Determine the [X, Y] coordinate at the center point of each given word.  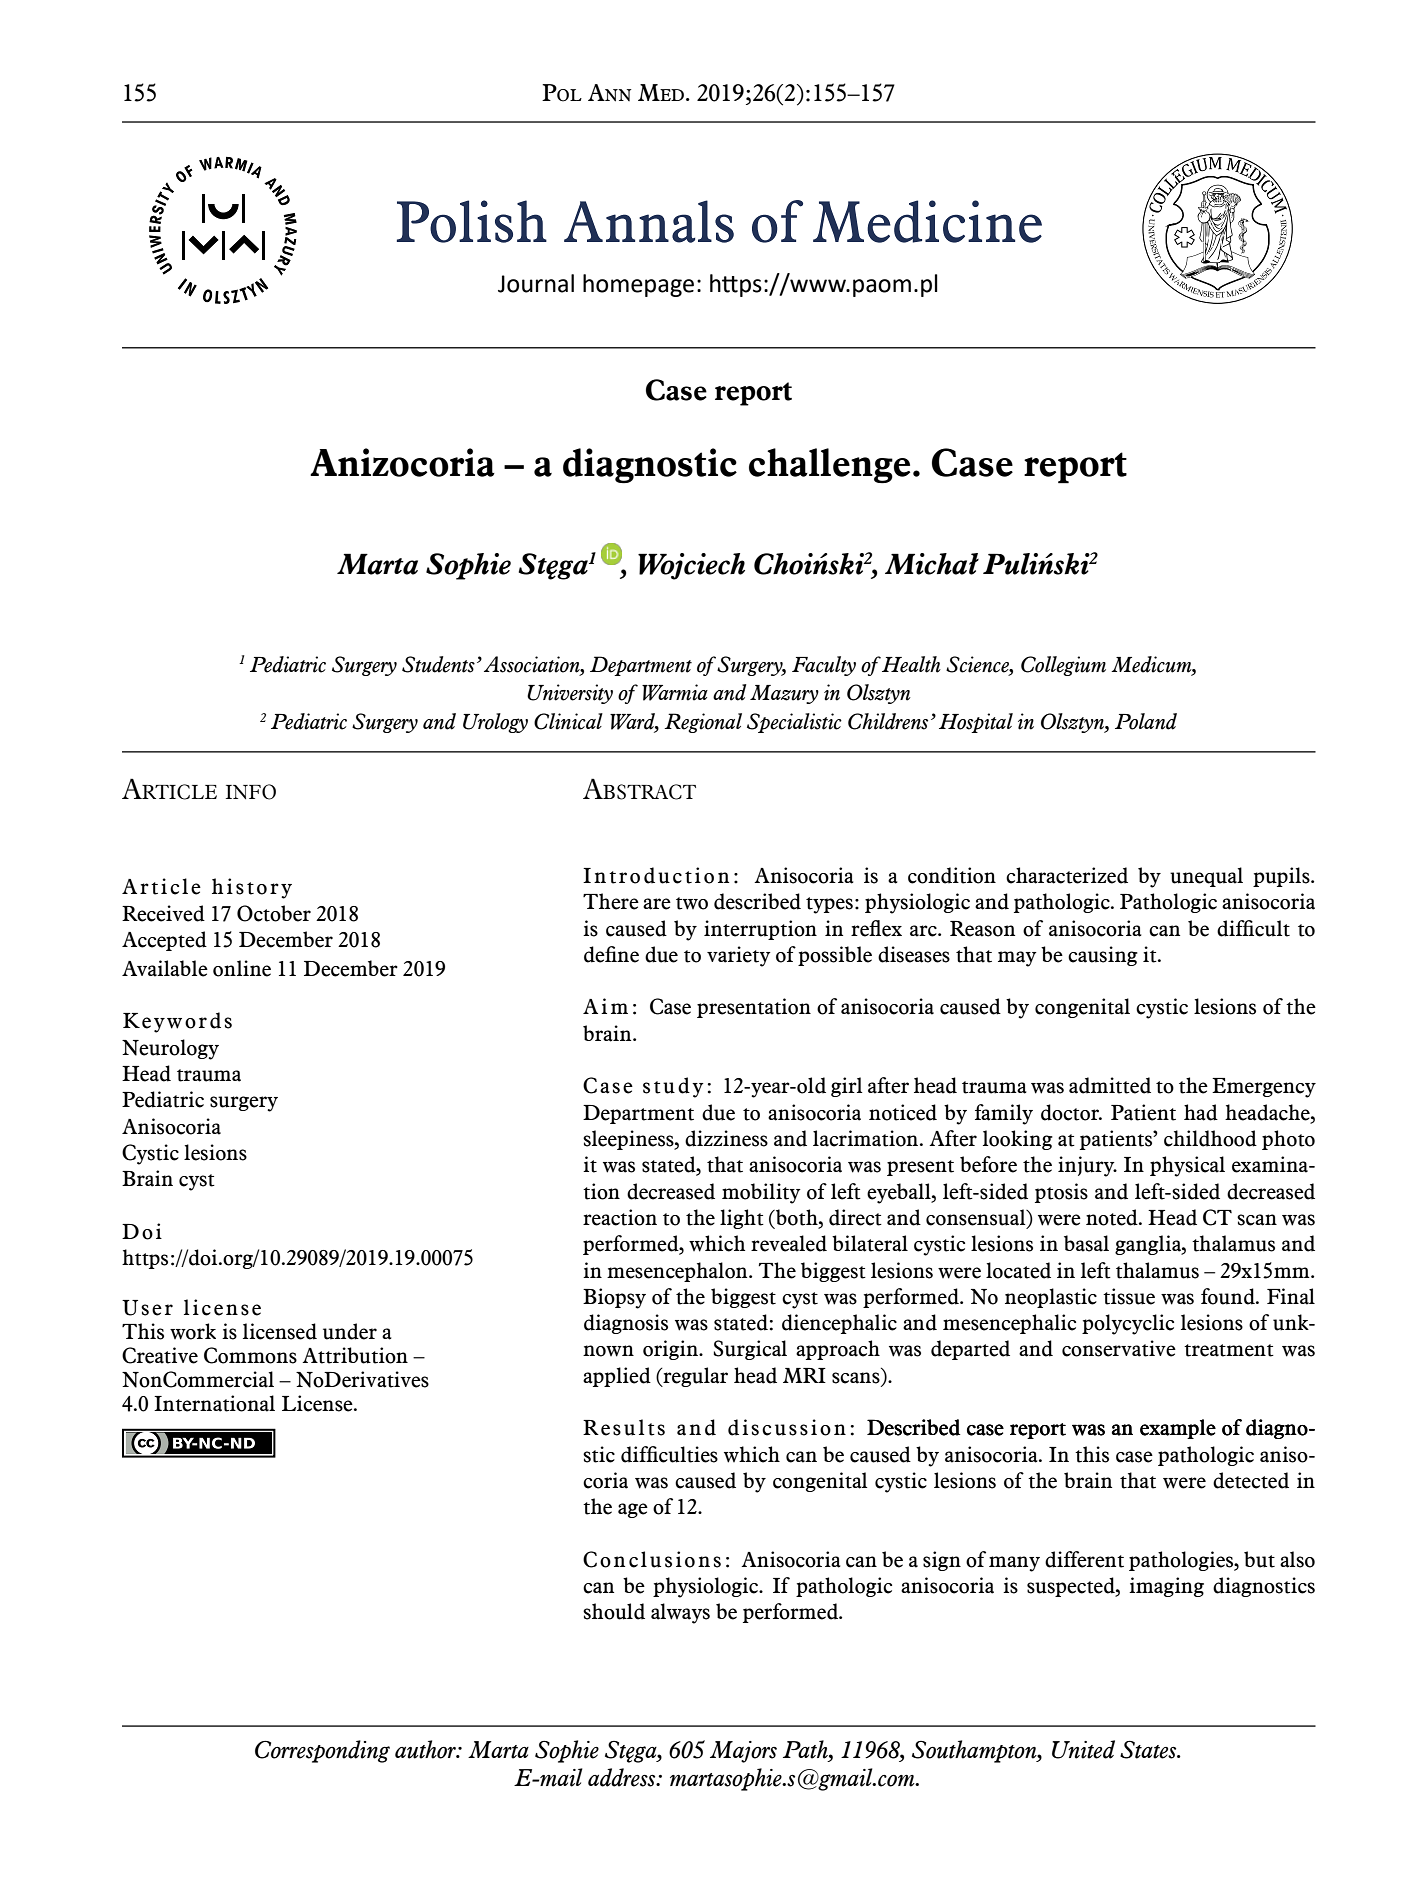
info [251, 792]
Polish [472, 221]
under [350, 1331]
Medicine [927, 221]
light [742, 1219]
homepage [638, 285]
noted [1113, 1217]
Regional [703, 723]
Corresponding [322, 1751]
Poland [1146, 721]
